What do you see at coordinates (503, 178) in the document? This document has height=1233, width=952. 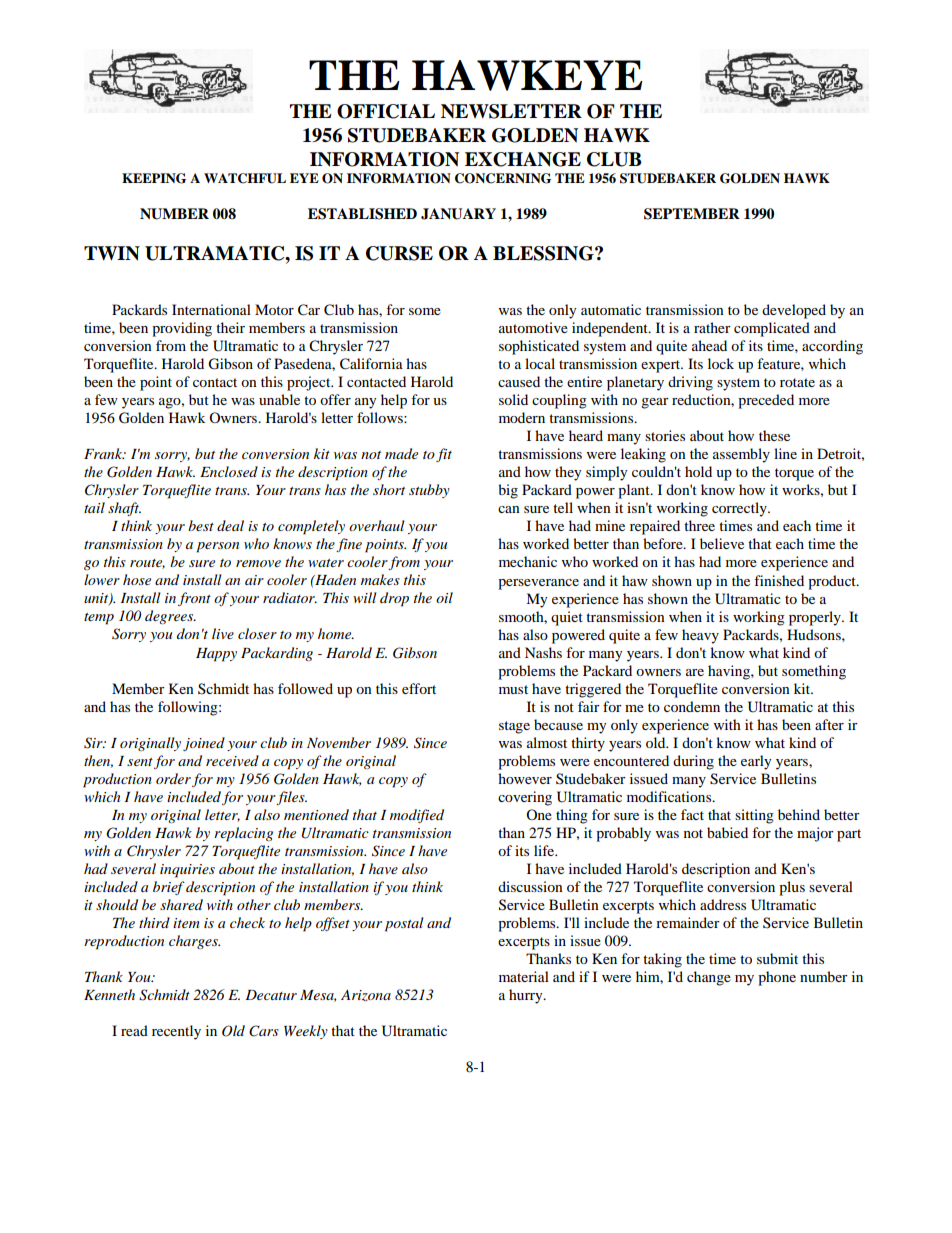 I see `CONCERNING` at bounding box center [503, 178].
